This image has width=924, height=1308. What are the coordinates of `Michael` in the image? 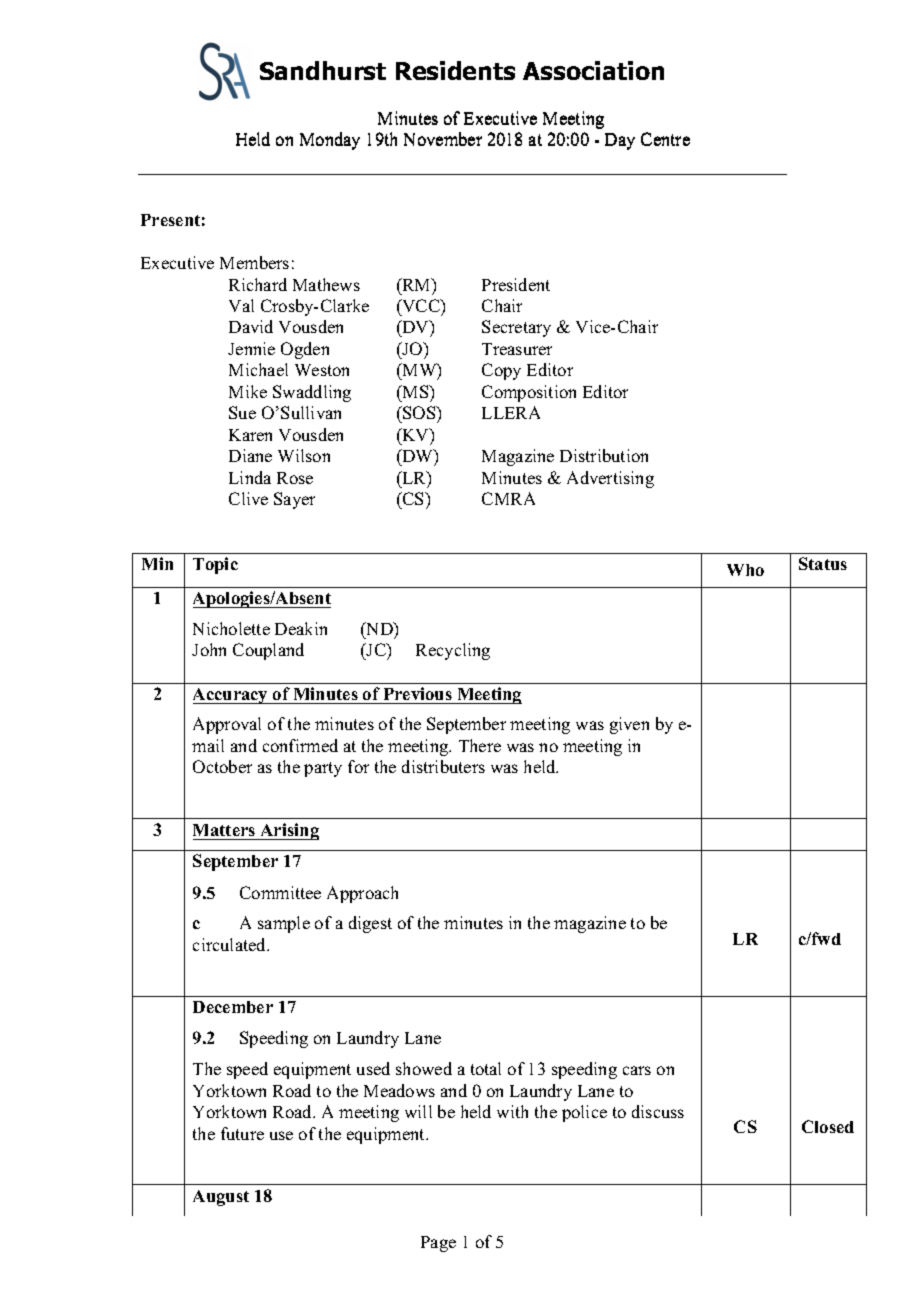 It's located at (258, 369).
